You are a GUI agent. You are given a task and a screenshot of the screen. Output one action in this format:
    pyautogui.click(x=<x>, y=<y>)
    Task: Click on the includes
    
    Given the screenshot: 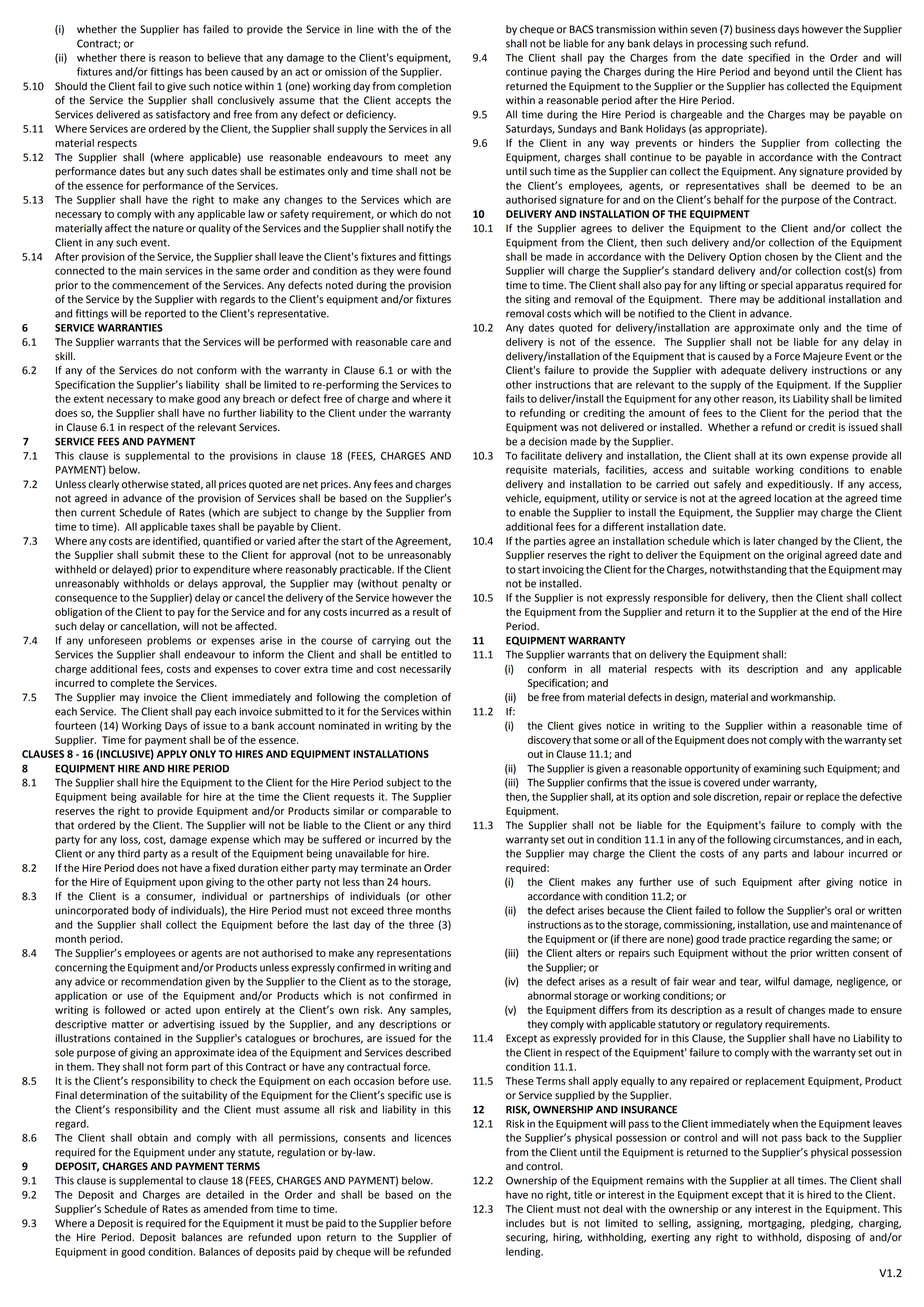 What is the action you would take?
    pyautogui.click(x=525, y=1223)
